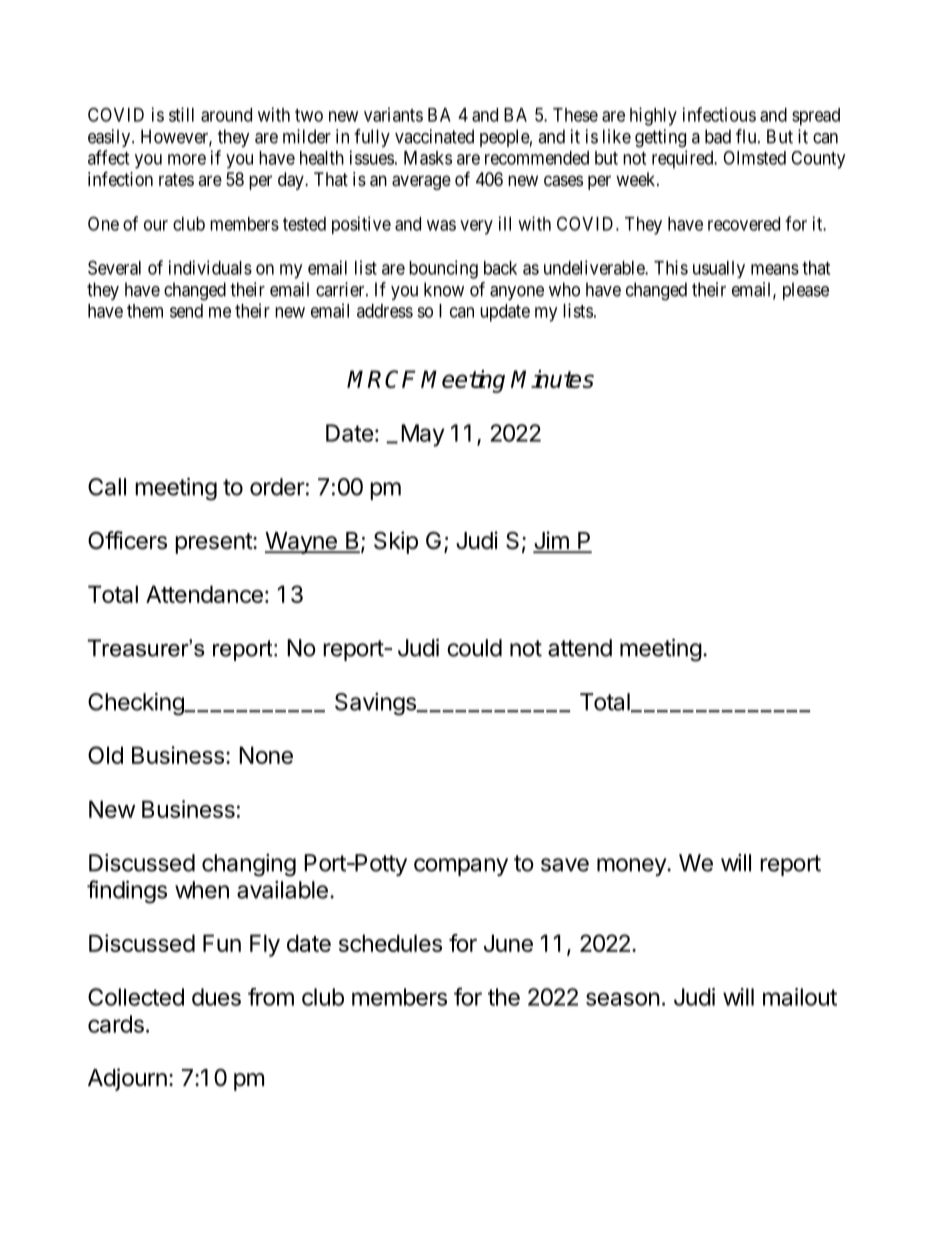  Describe the element at coordinates (216, 997) in the screenshot. I see `dues` at that location.
